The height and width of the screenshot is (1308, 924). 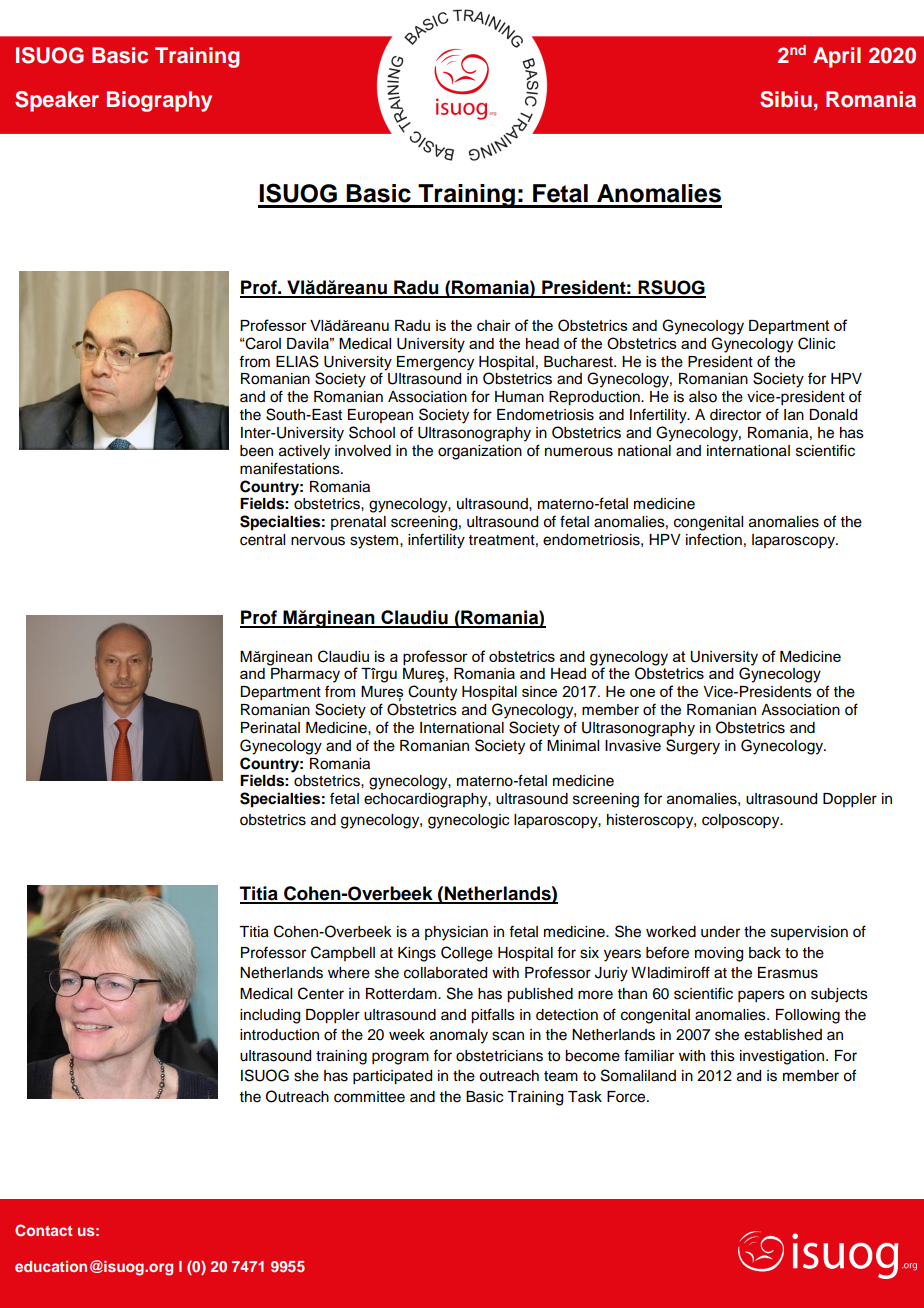 I want to click on Force, so click(x=627, y=1097).
